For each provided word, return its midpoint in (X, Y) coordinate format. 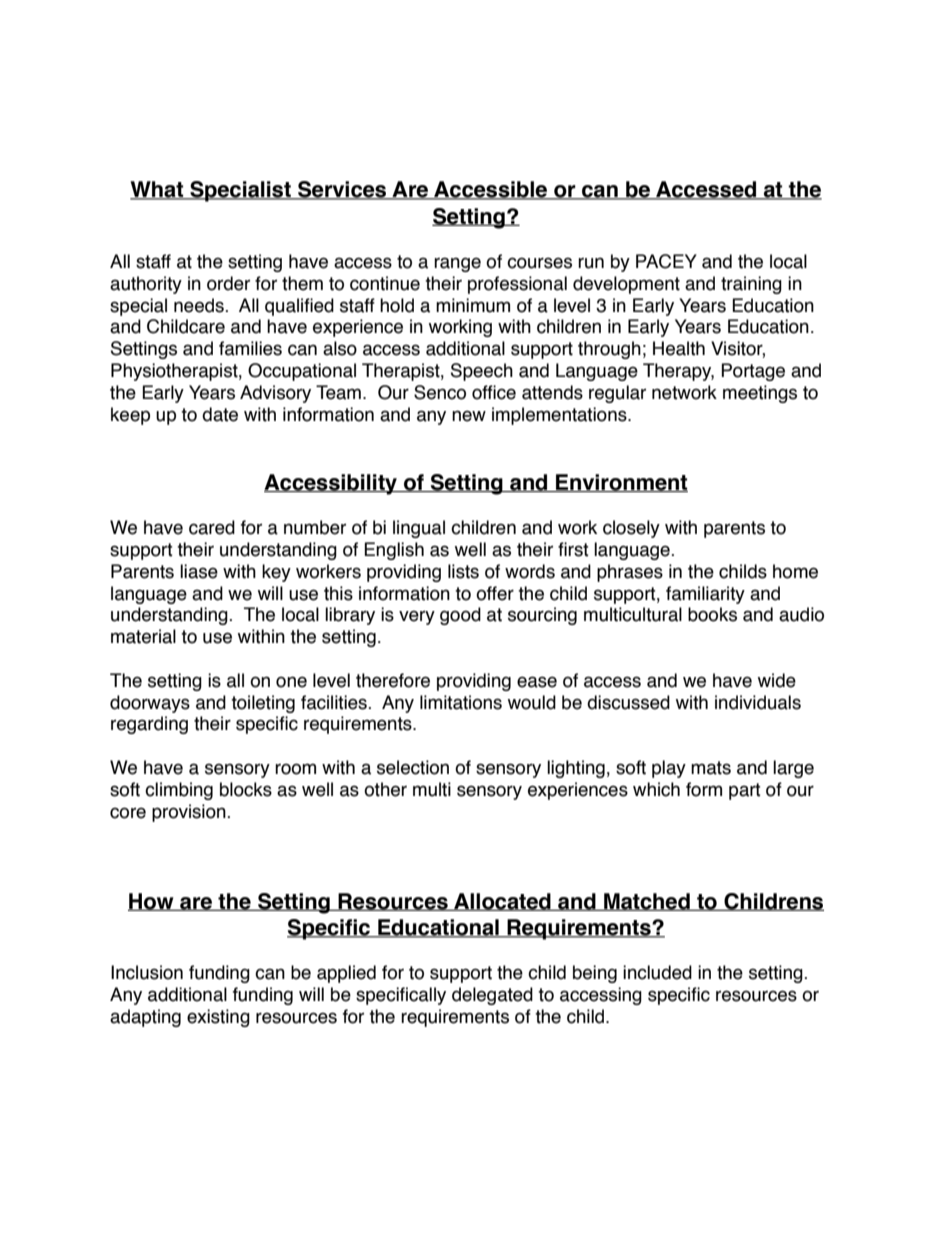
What (158, 190)
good (460, 616)
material (143, 636)
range (457, 264)
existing (218, 1018)
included (657, 972)
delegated (492, 996)
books (712, 614)
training (751, 285)
